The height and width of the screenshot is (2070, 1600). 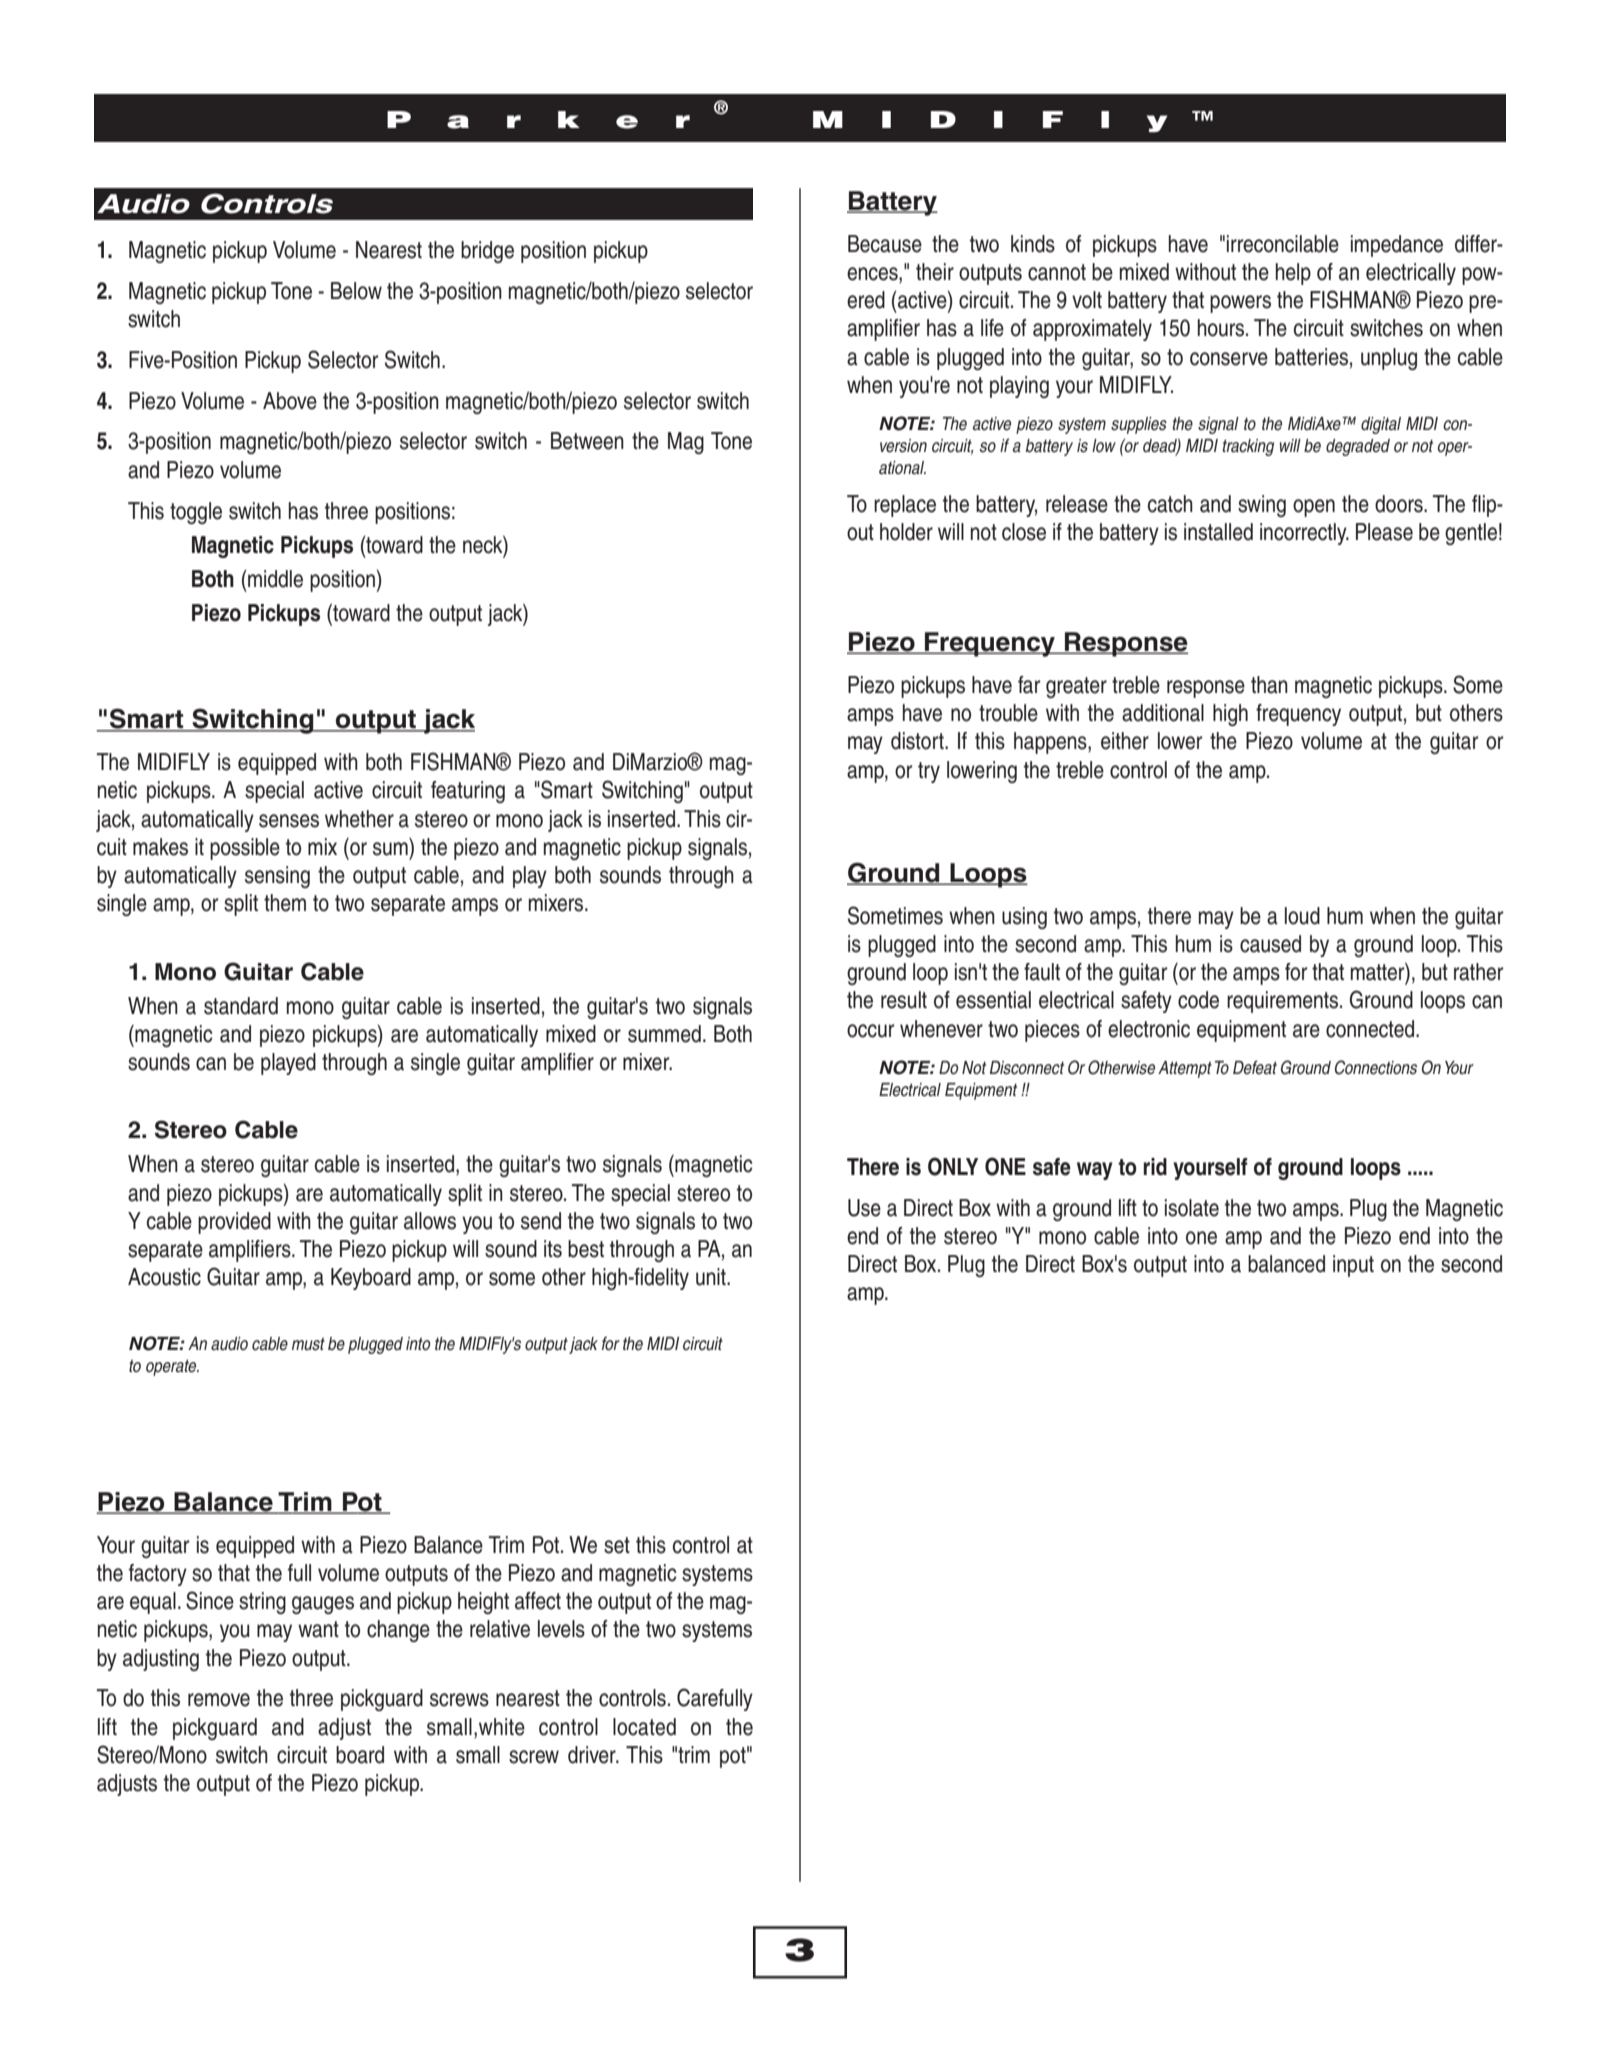 I want to click on distort, so click(x=918, y=741).
